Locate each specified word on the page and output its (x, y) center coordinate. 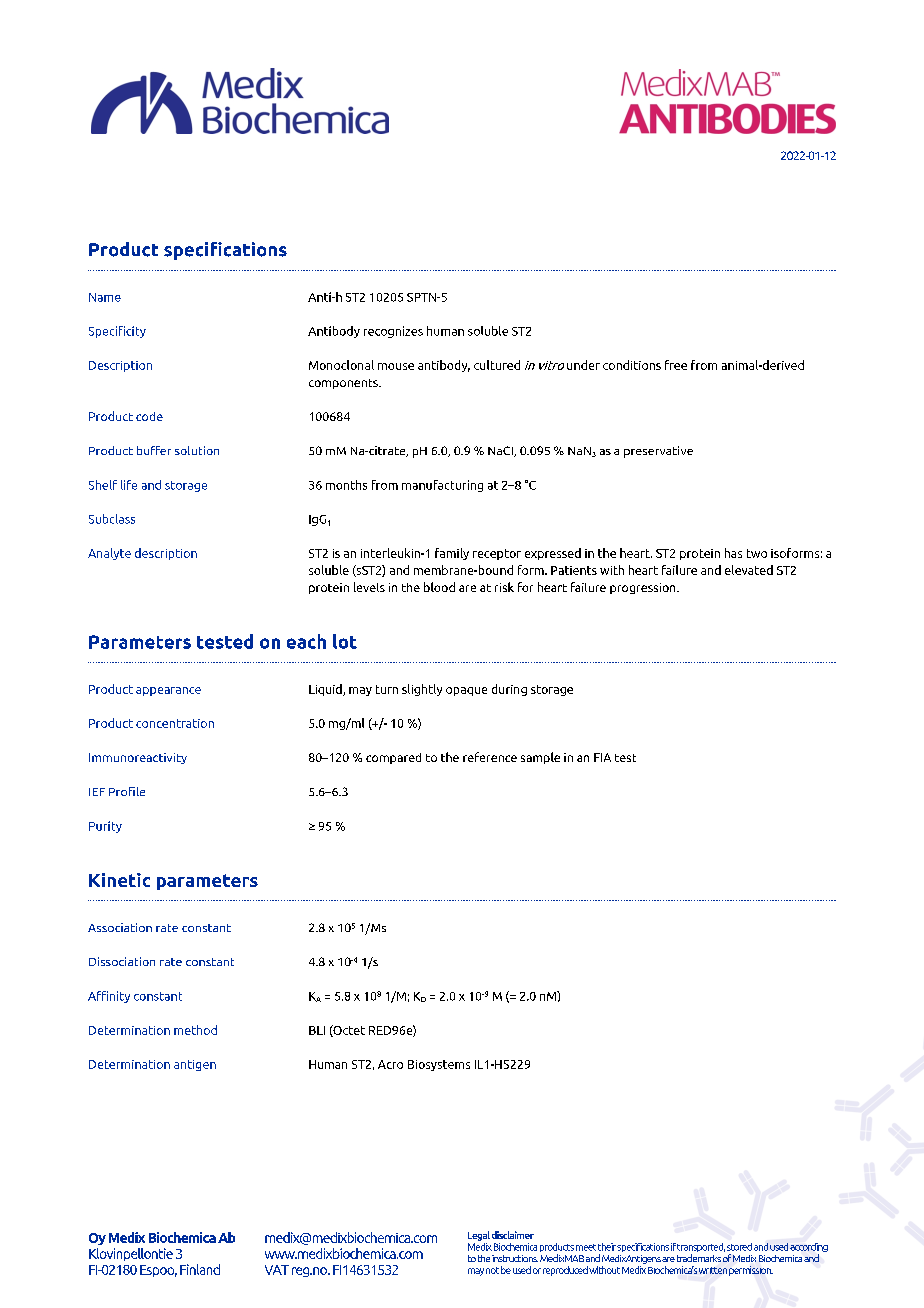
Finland (200, 1269)
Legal (479, 1236)
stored (739, 1247)
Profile (127, 791)
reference (490, 757)
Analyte (109, 554)
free (676, 365)
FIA (602, 757)
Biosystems (439, 1065)
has (733, 553)
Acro (390, 1064)
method (195, 1030)
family (452, 554)
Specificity (117, 332)
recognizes (393, 332)
